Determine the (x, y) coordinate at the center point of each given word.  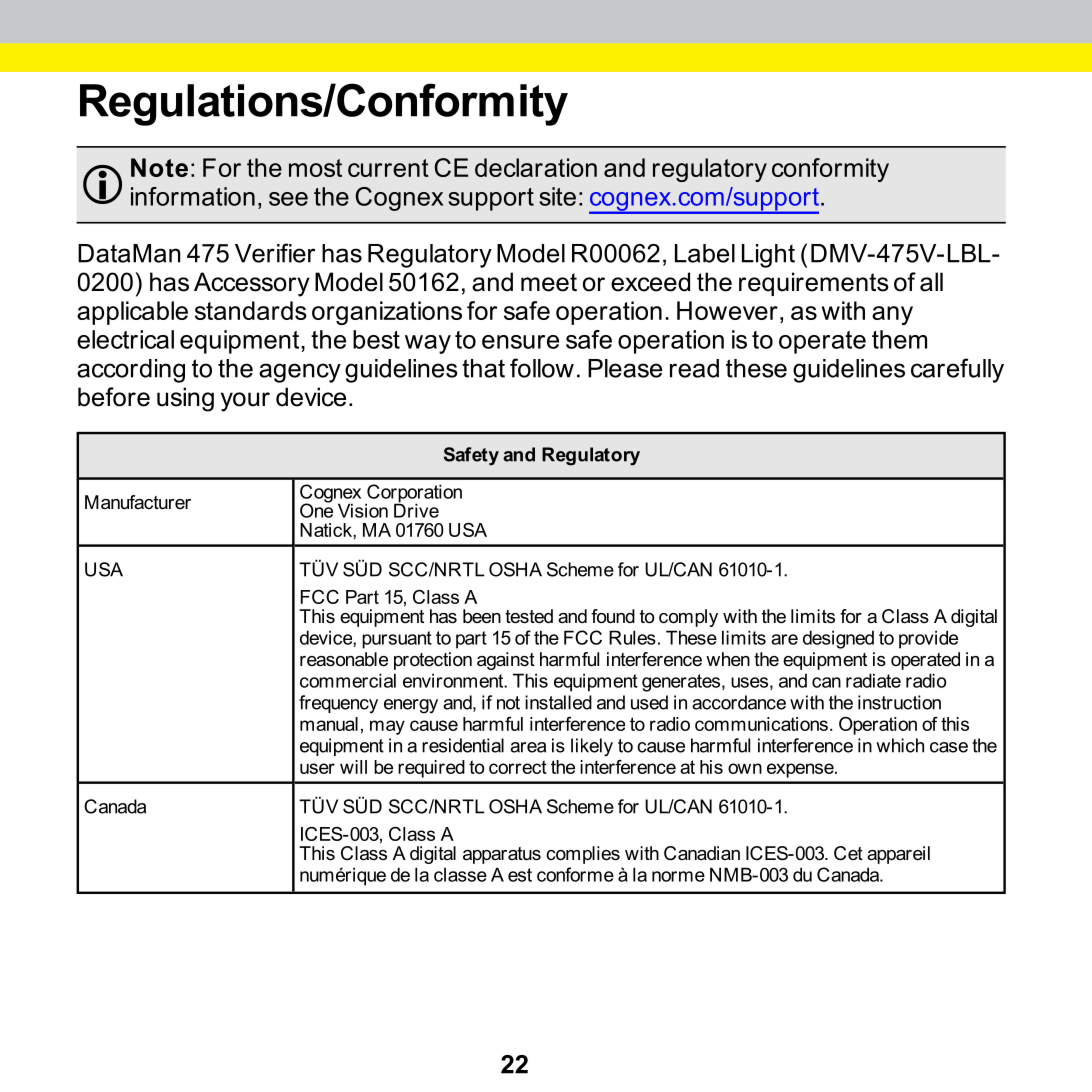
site (558, 196)
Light (768, 256)
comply (688, 618)
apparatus (502, 855)
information (193, 196)
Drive (416, 509)
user (317, 768)
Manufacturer (138, 502)
